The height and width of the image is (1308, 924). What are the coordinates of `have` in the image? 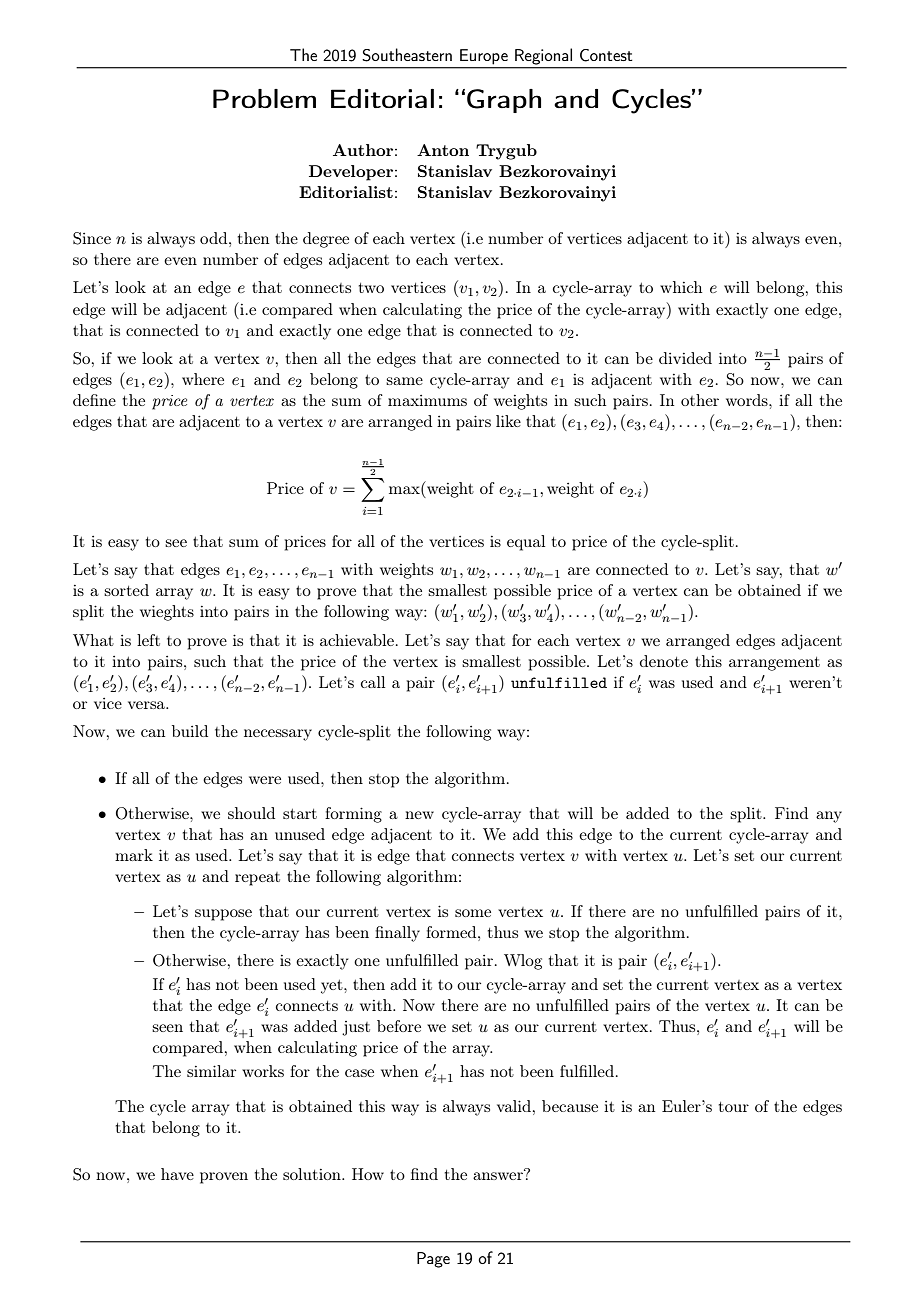 It's located at (177, 1174).
